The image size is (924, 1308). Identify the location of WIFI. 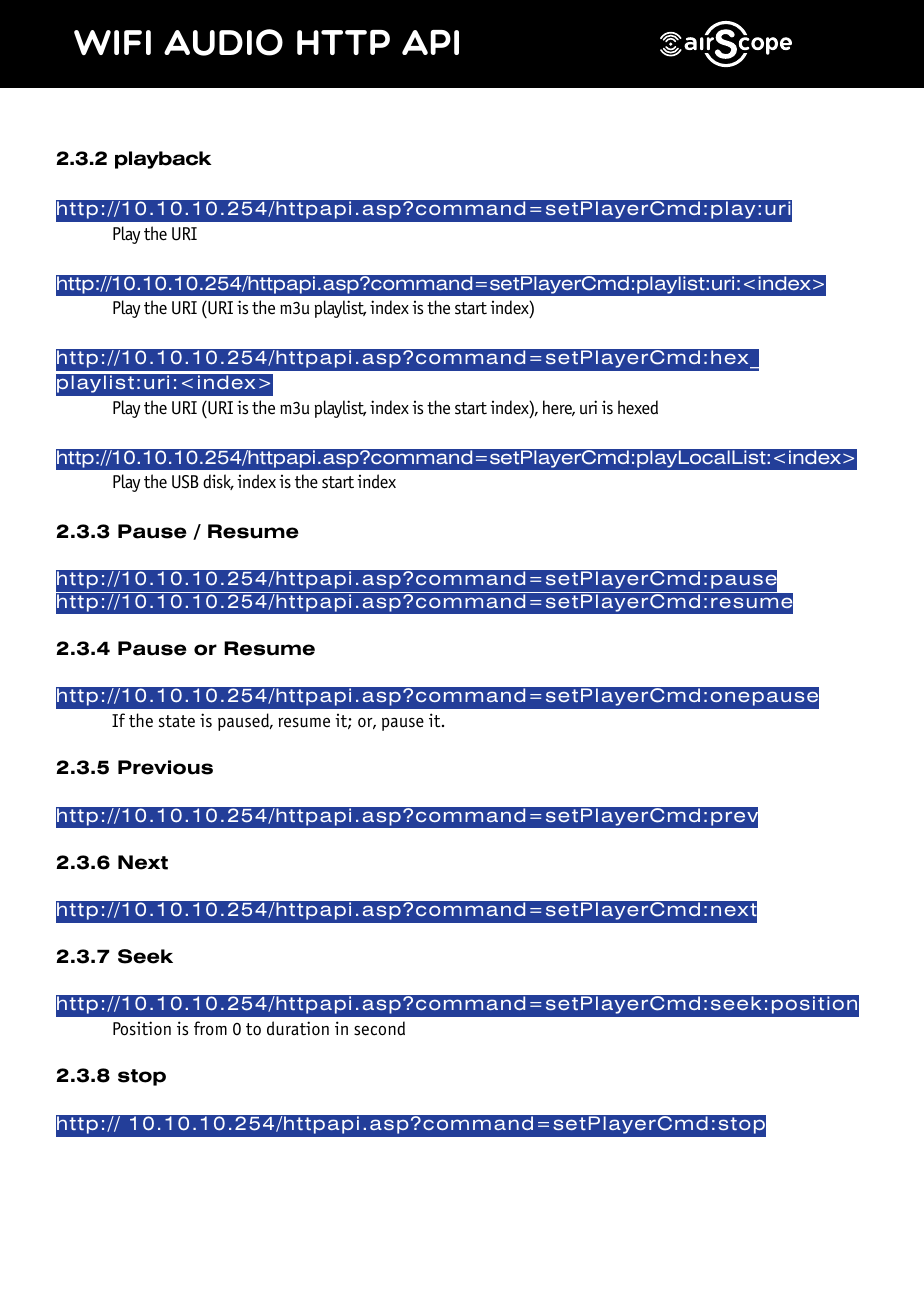
(112, 42).
